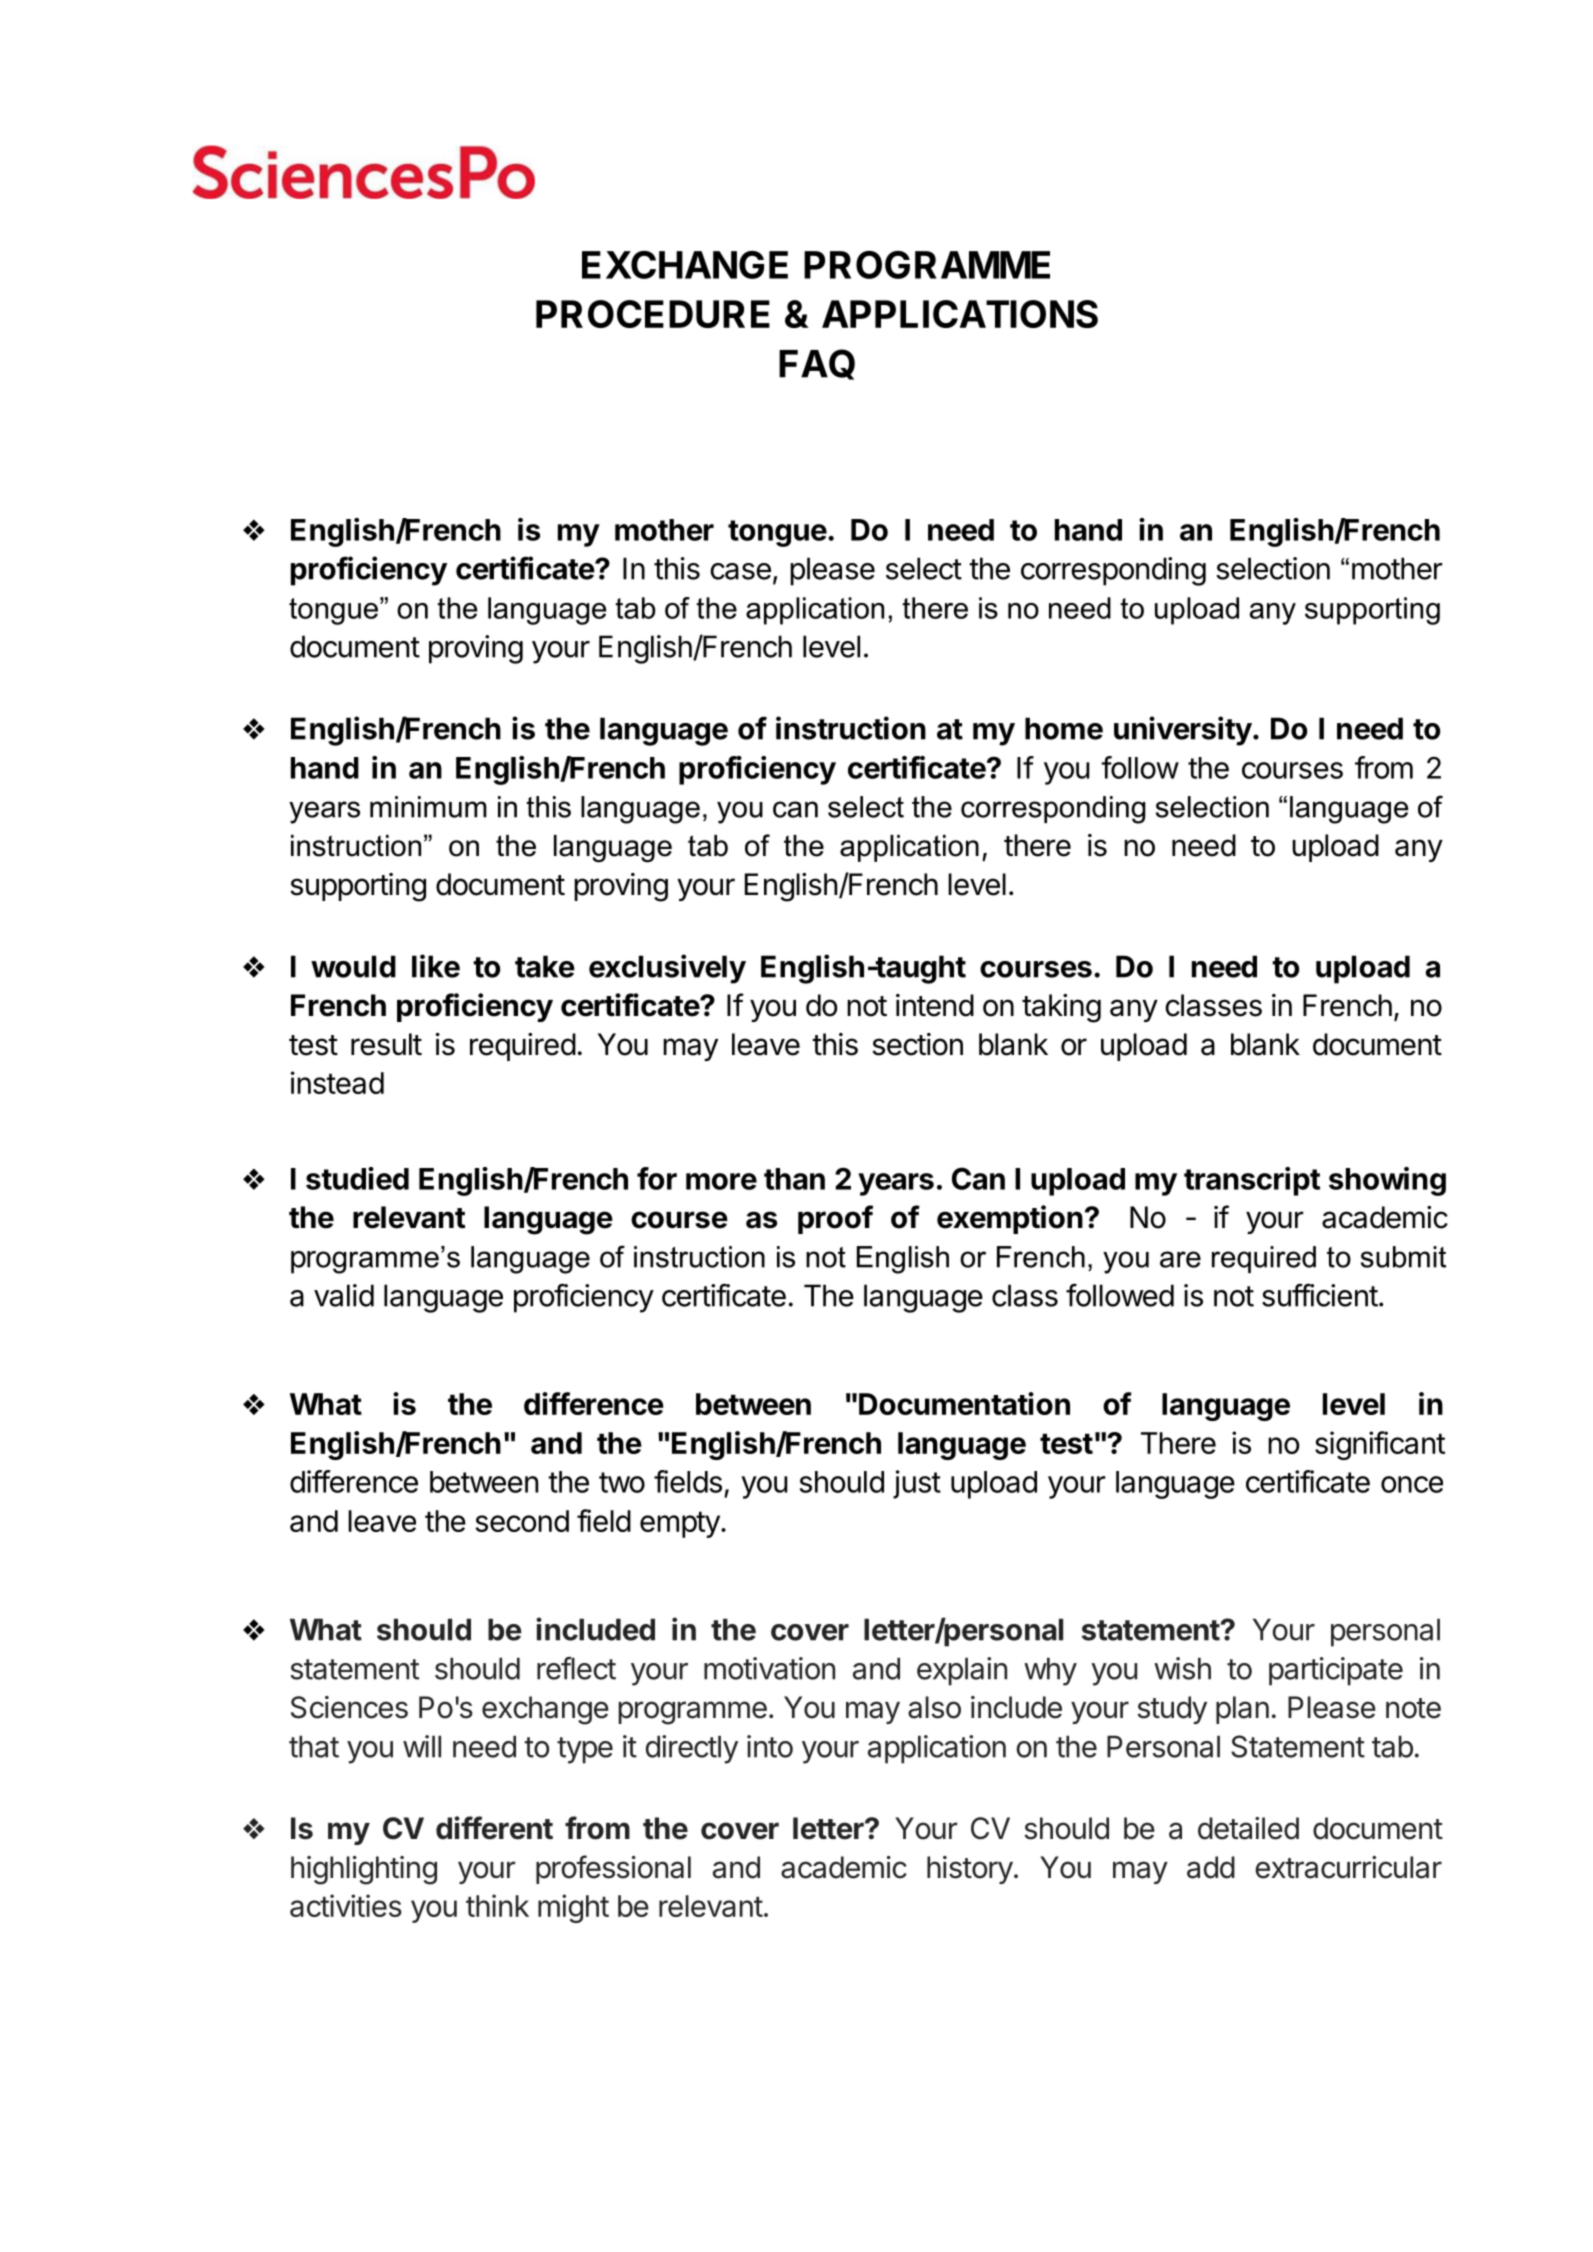  What do you see at coordinates (1248, 1828) in the screenshot?
I see `detailed` at bounding box center [1248, 1828].
